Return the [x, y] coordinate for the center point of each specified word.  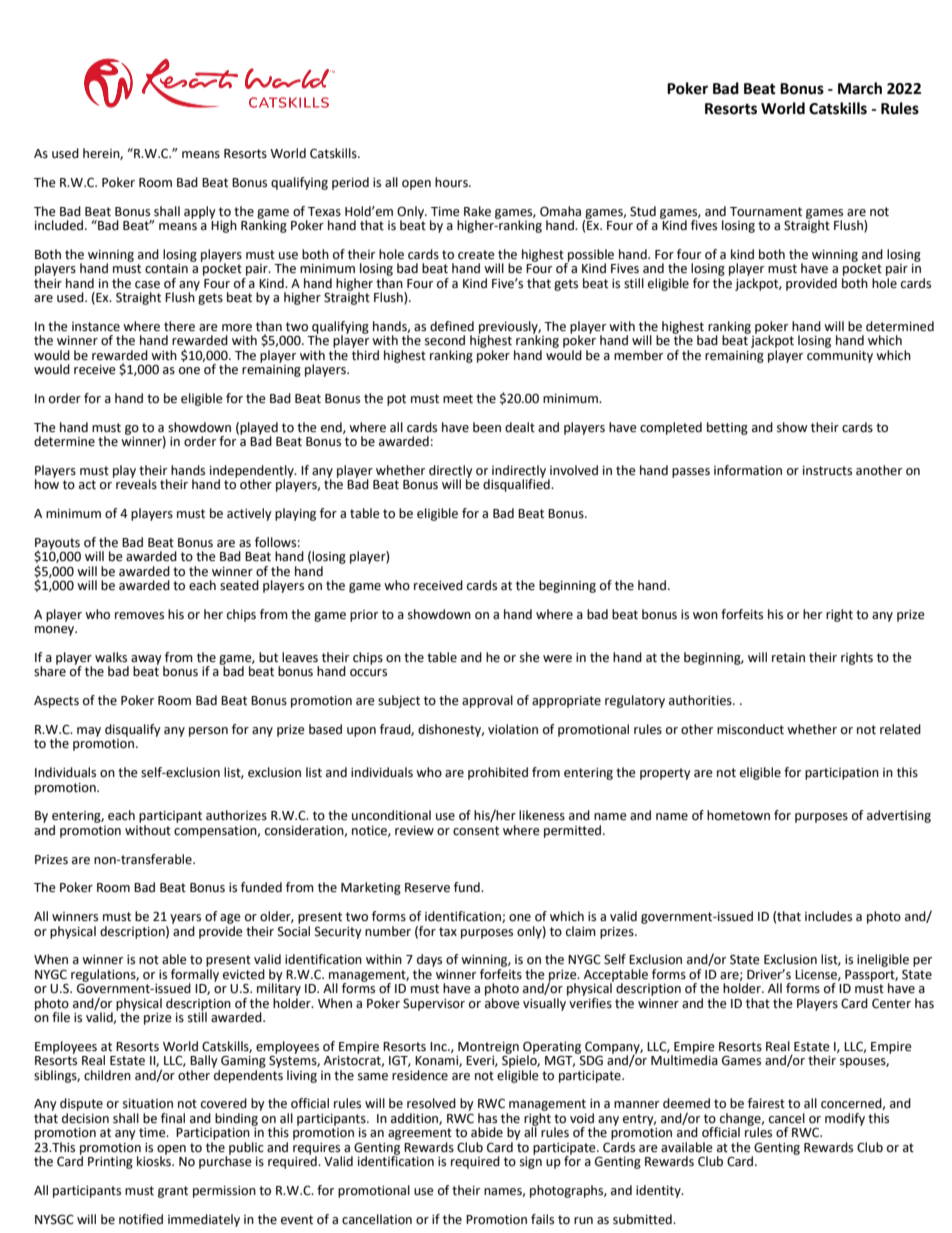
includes [828, 916]
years [185, 919]
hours [452, 182]
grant [173, 1192]
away [147, 661]
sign [531, 1161]
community [840, 357]
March [860, 88]
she [530, 657]
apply [200, 212]
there [179, 326]
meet [458, 399]
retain [788, 658]
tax [448, 932]
